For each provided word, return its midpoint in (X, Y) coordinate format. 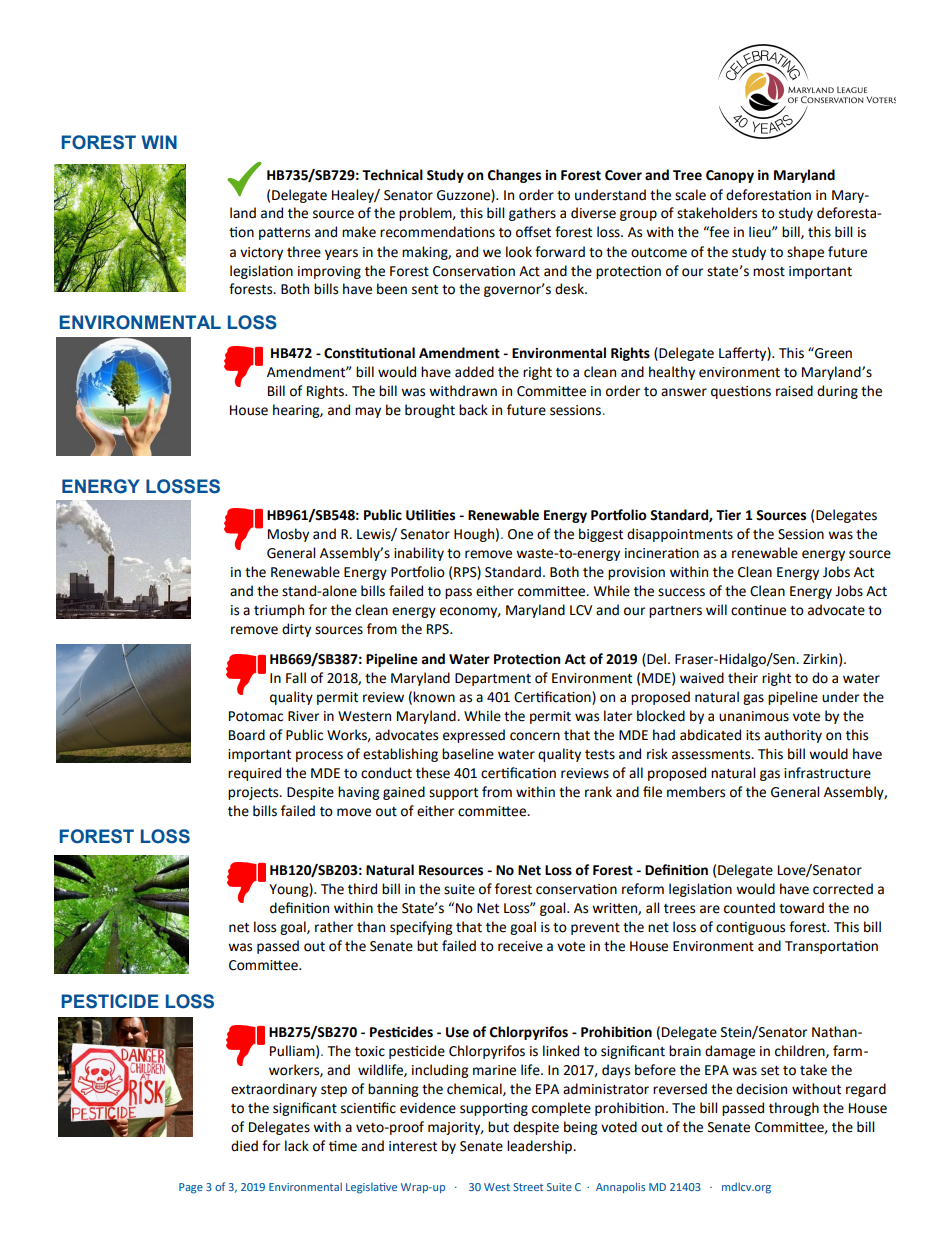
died (244, 1146)
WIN (159, 142)
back (473, 410)
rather (334, 927)
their (743, 678)
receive (520, 946)
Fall (296, 678)
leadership (541, 1147)
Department (493, 679)
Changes (514, 176)
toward (801, 908)
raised (794, 391)
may (368, 412)
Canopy (730, 176)
